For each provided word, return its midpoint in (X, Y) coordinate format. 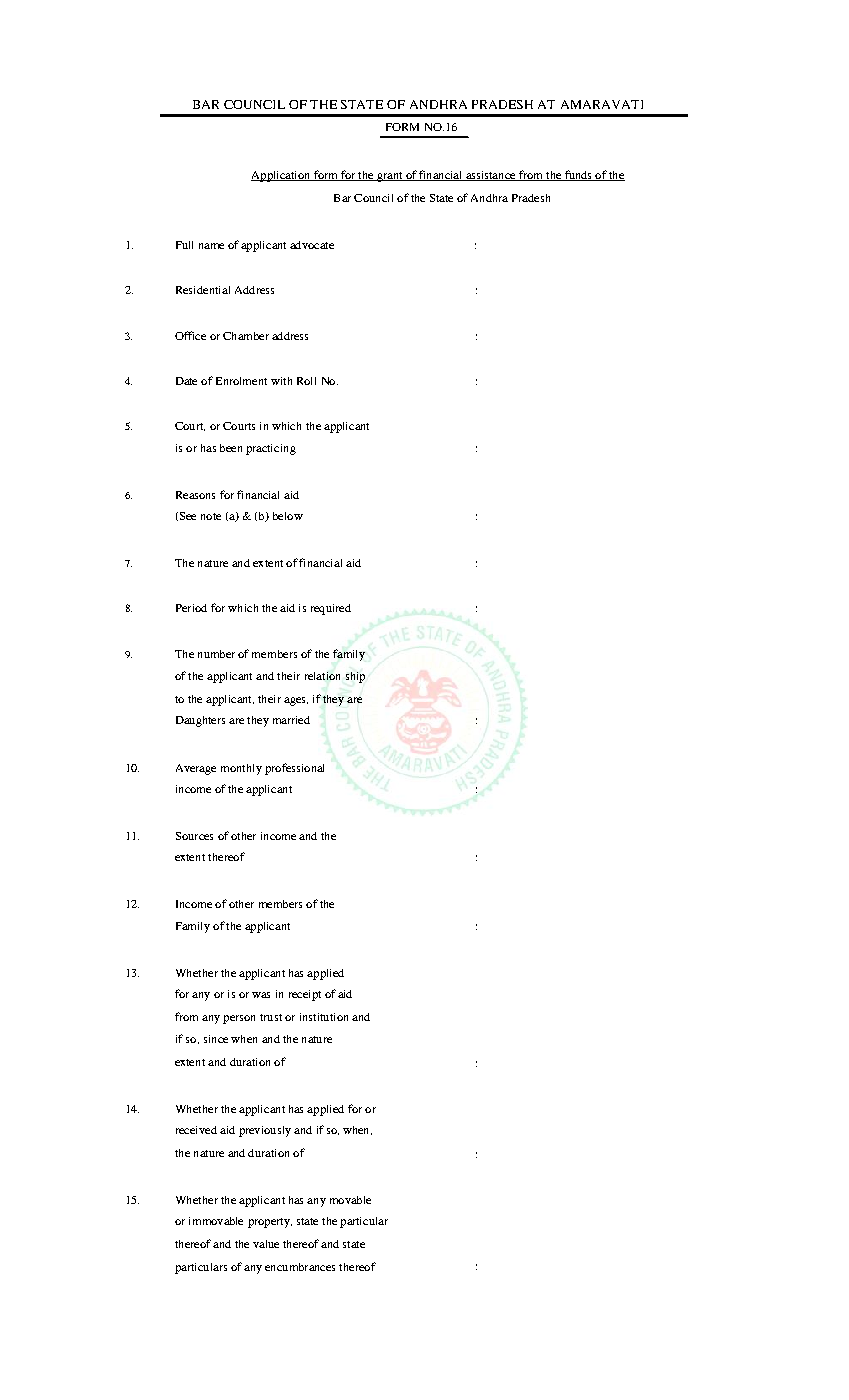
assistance (491, 176)
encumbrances (300, 1267)
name (211, 246)
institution (324, 1017)
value (266, 1244)
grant (390, 177)
